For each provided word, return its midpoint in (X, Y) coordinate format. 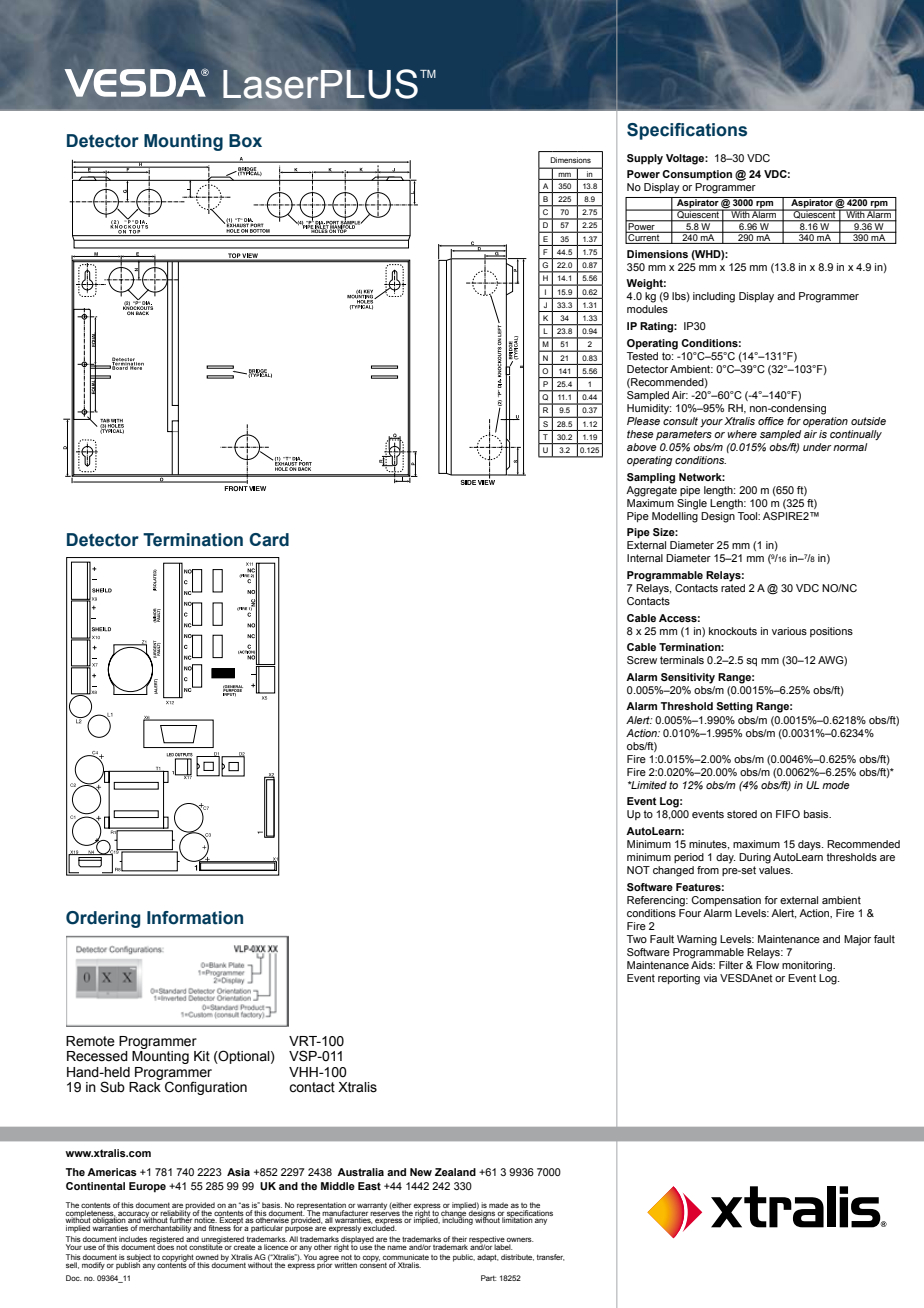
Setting (735, 707)
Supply (645, 159)
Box (245, 141)
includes (133, 1239)
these (640, 434)
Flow (767, 965)
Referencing (657, 901)
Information (195, 918)
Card (269, 540)
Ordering (103, 919)
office (771, 421)
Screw (642, 660)
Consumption (697, 175)
